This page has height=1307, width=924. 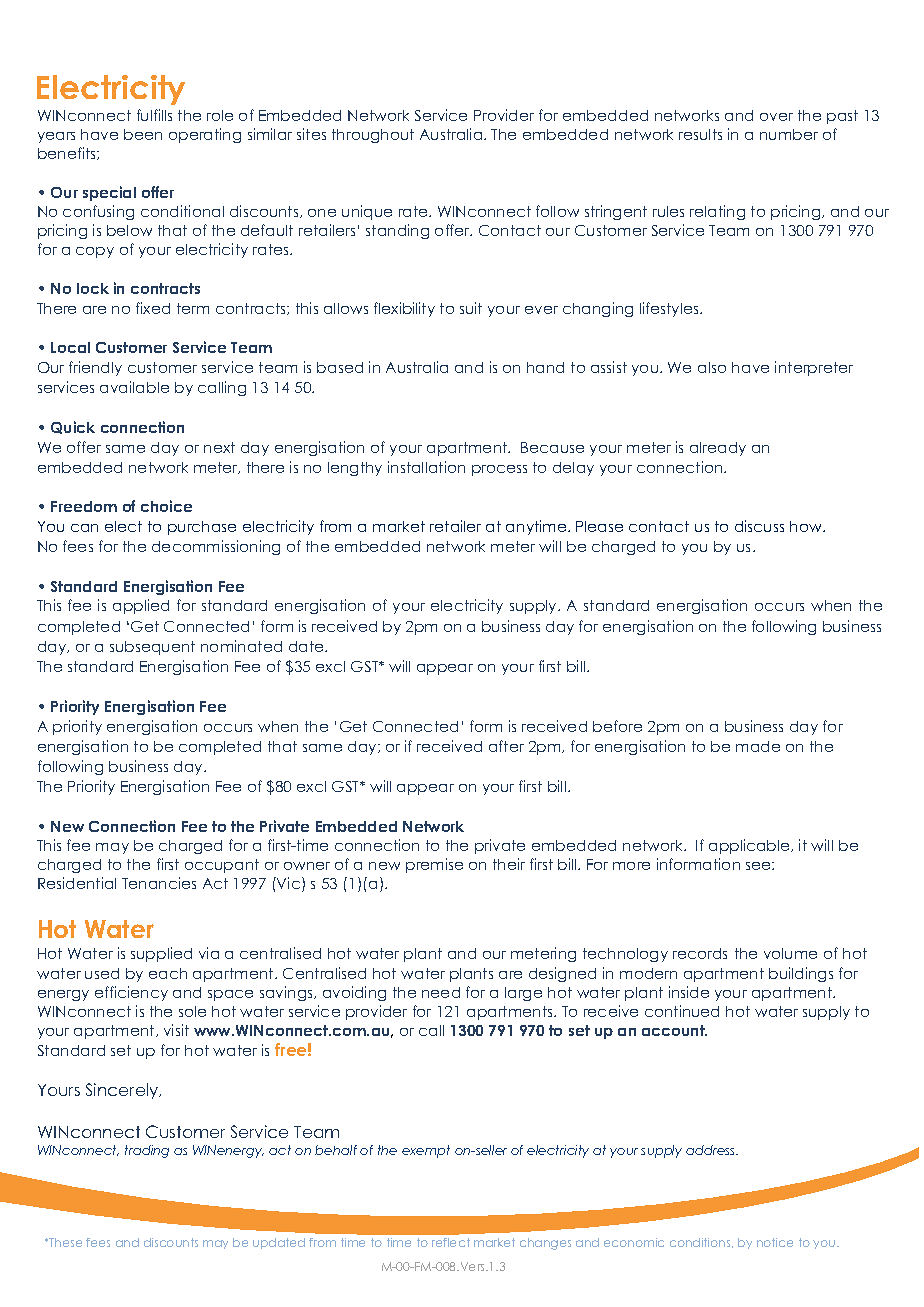 What do you see at coordinates (759, 526) in the page?
I see `discuss` at bounding box center [759, 526].
